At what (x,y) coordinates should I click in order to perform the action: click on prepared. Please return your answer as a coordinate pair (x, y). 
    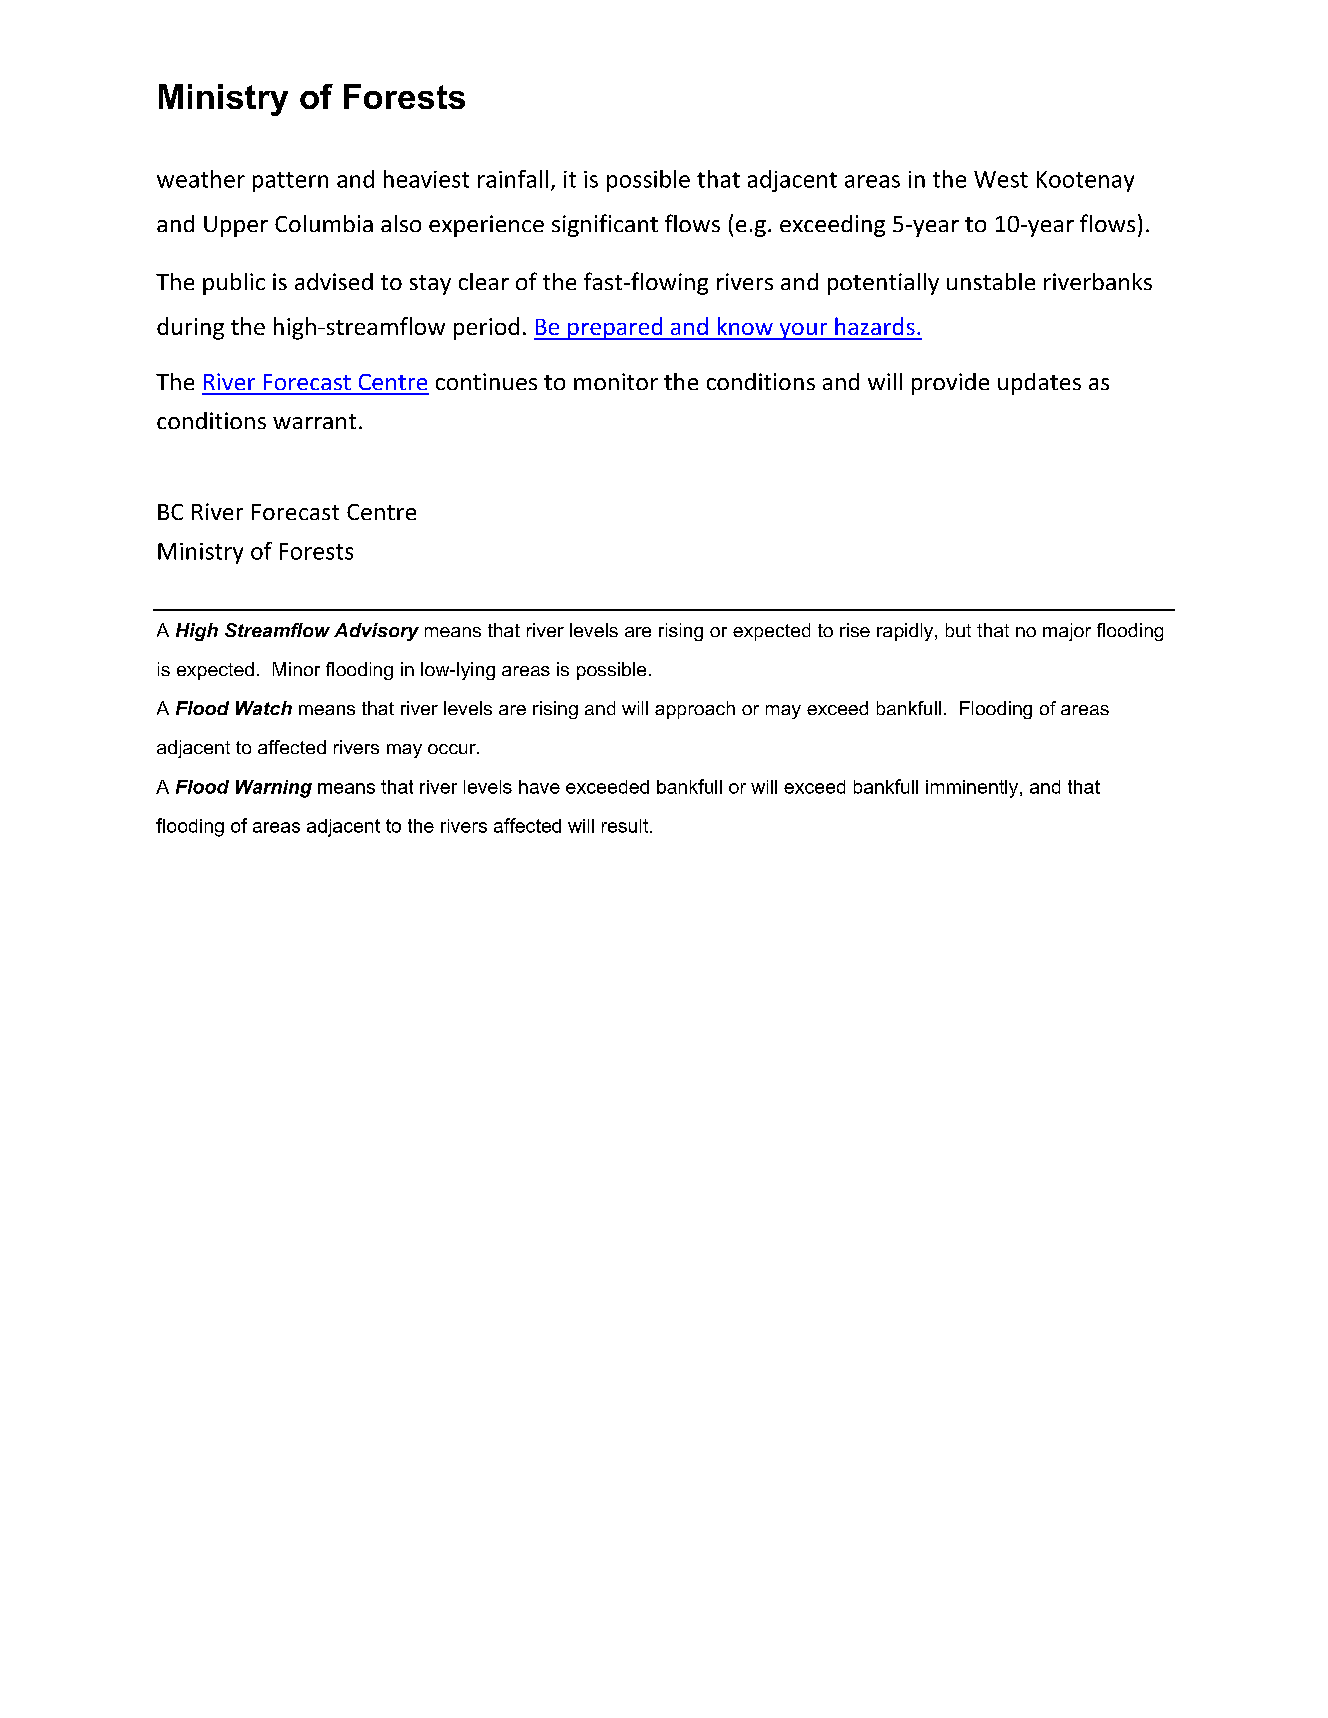
    Looking at the image, I should click on (615, 328).
